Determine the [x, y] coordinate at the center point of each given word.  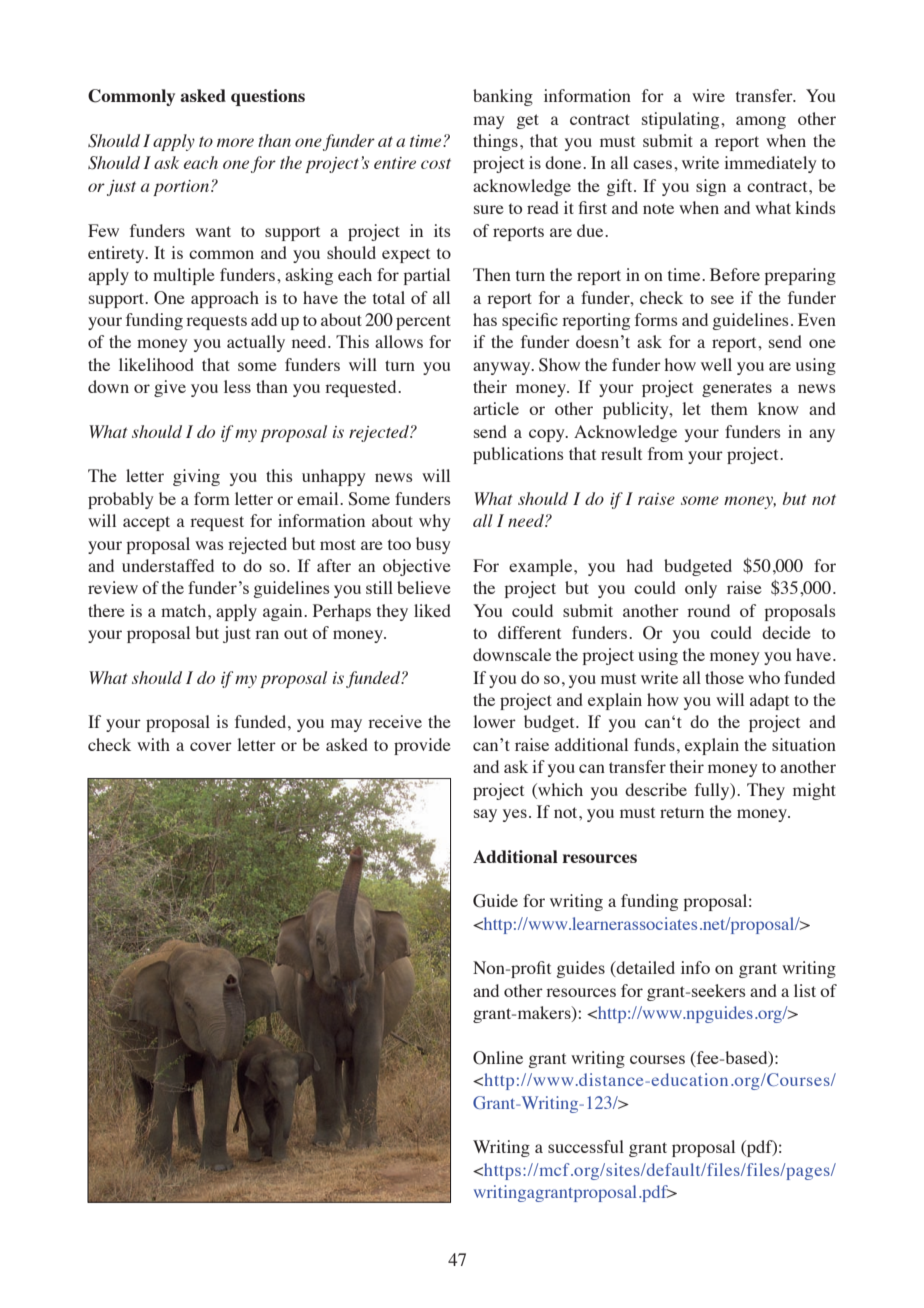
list [805, 990]
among [761, 122]
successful [586, 1146]
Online [498, 1058]
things [495, 142]
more [235, 142]
